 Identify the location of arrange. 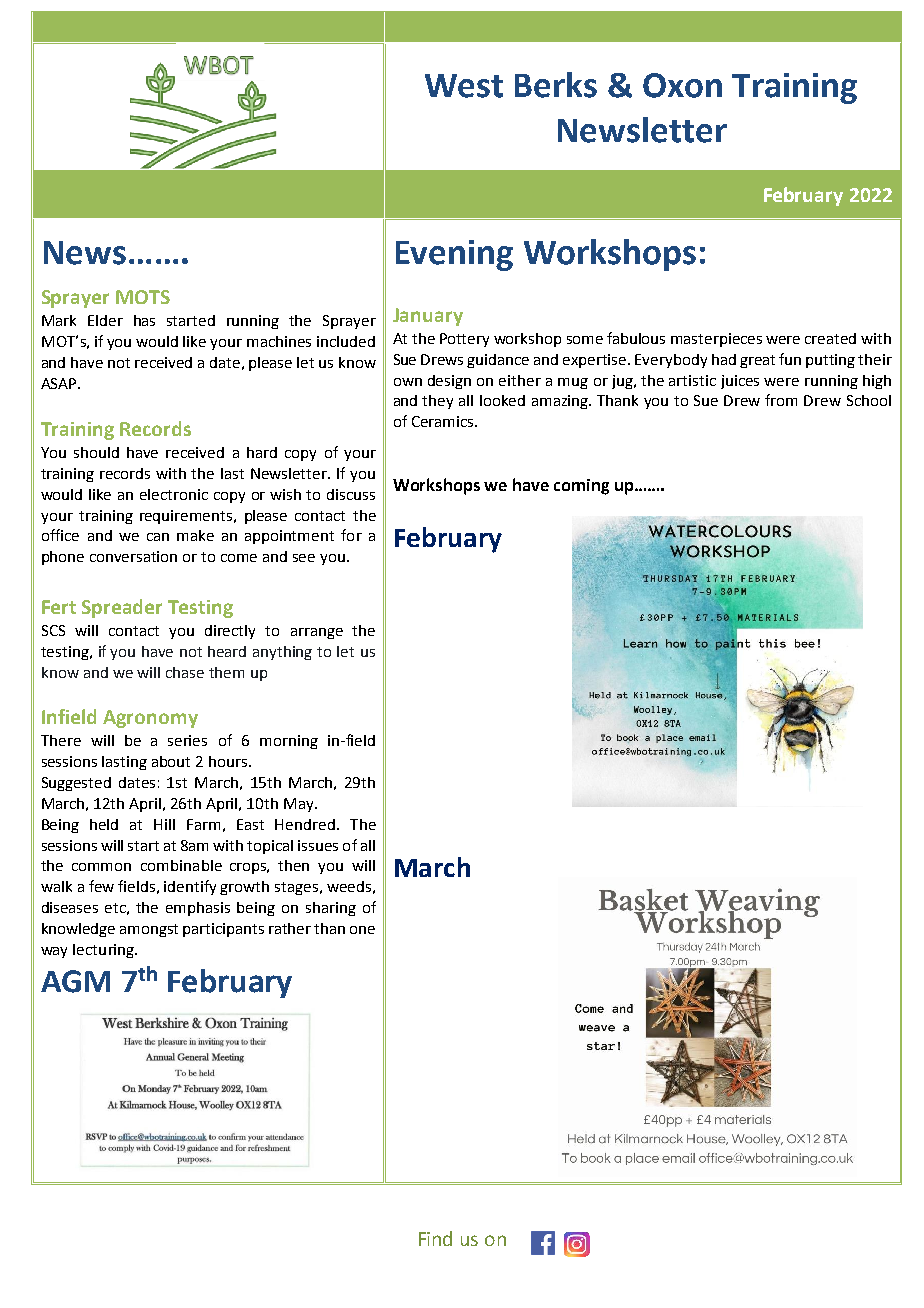
(317, 633).
